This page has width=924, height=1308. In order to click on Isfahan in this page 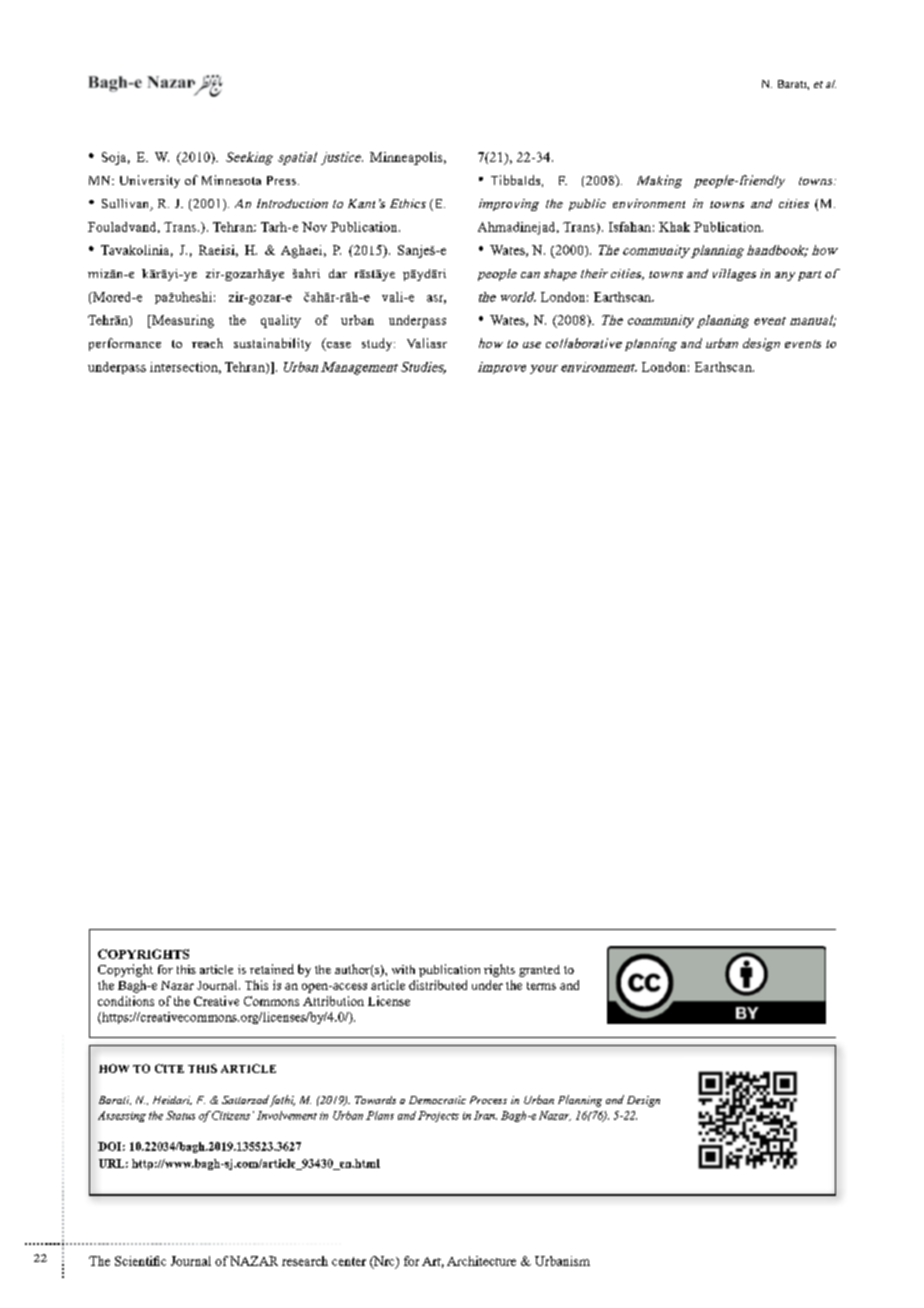, I will do `click(630, 227)`.
